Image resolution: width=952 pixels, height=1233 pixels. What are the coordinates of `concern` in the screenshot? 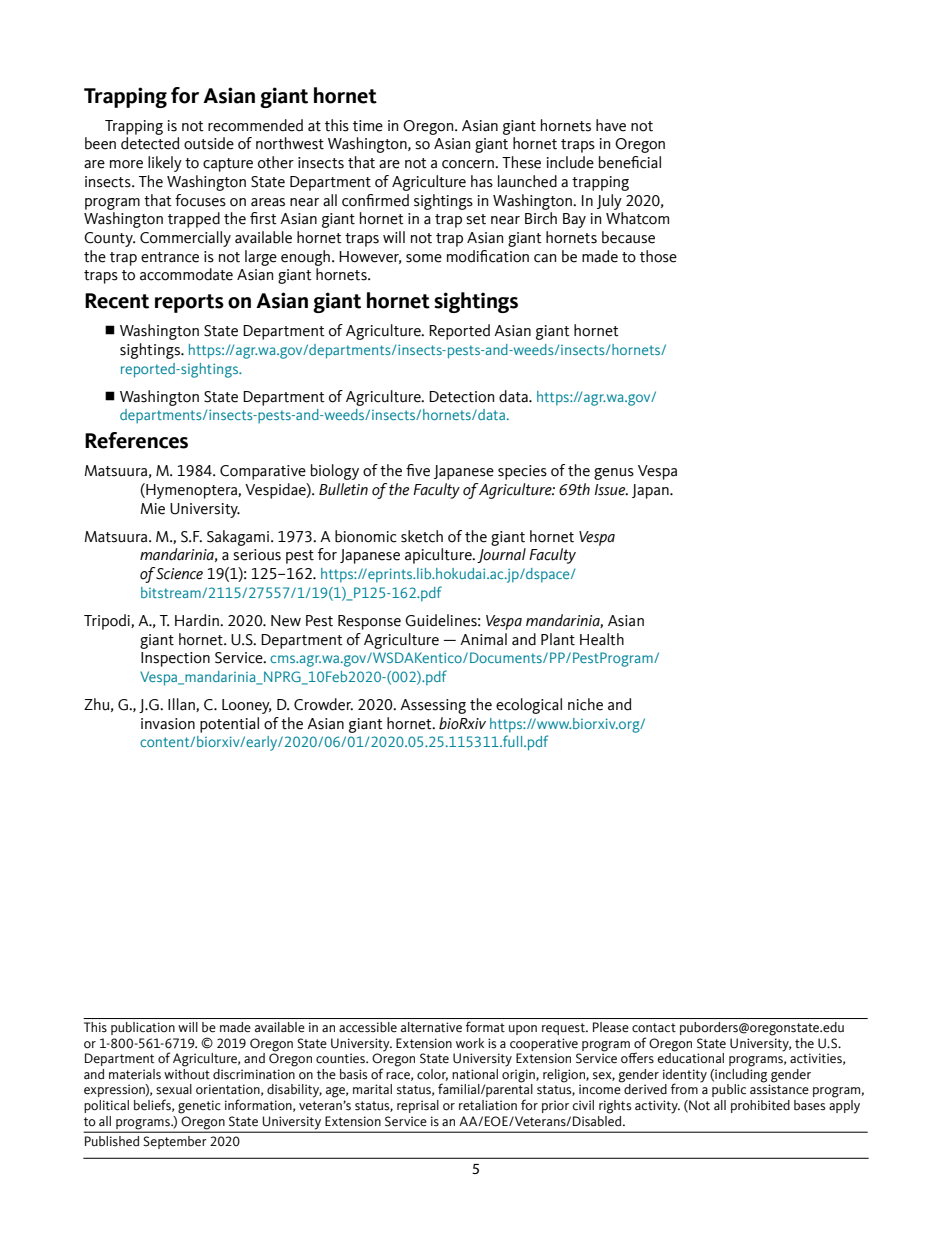 It's located at (469, 164).
